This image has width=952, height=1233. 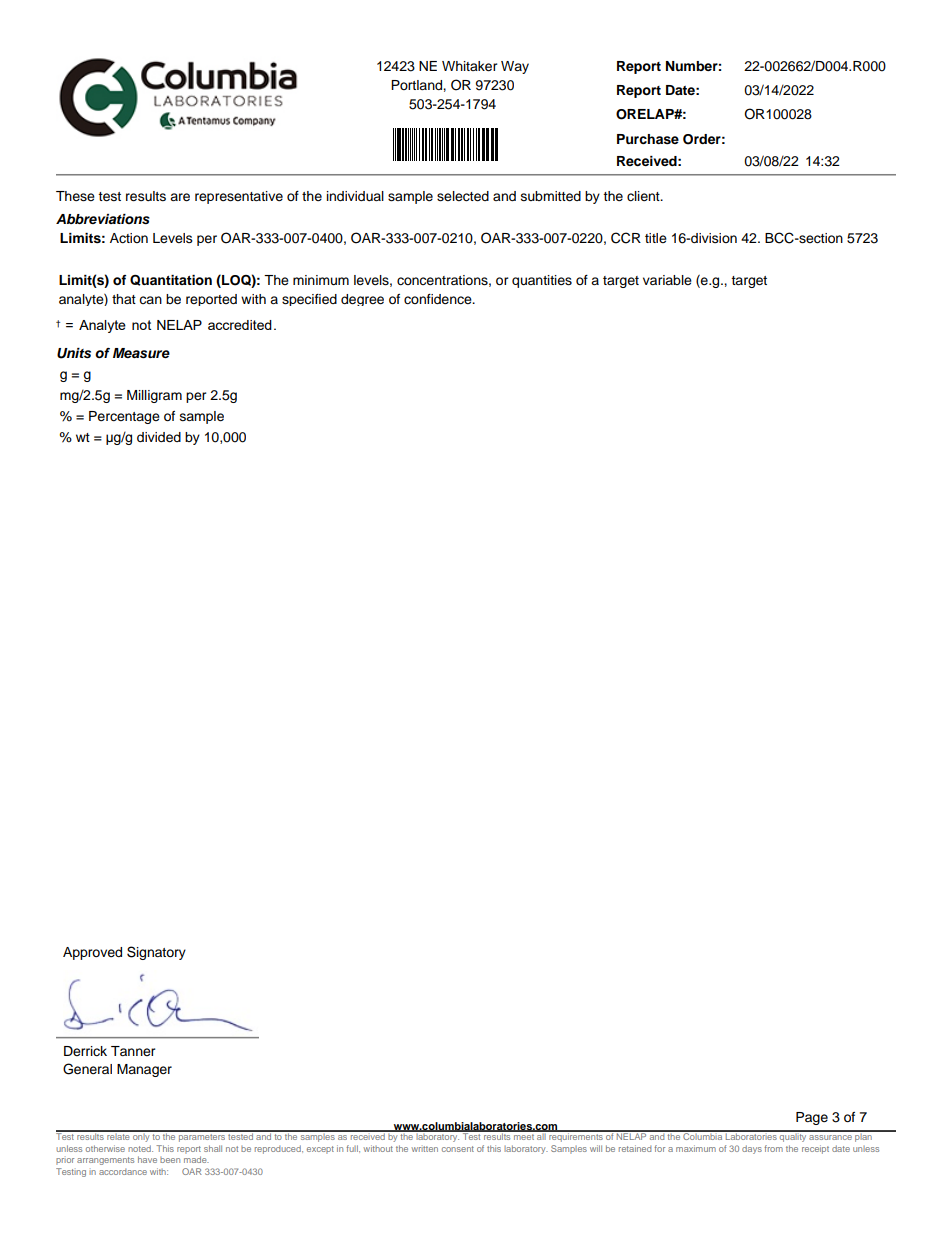 What do you see at coordinates (92, 953) in the image?
I see `Approved` at bounding box center [92, 953].
